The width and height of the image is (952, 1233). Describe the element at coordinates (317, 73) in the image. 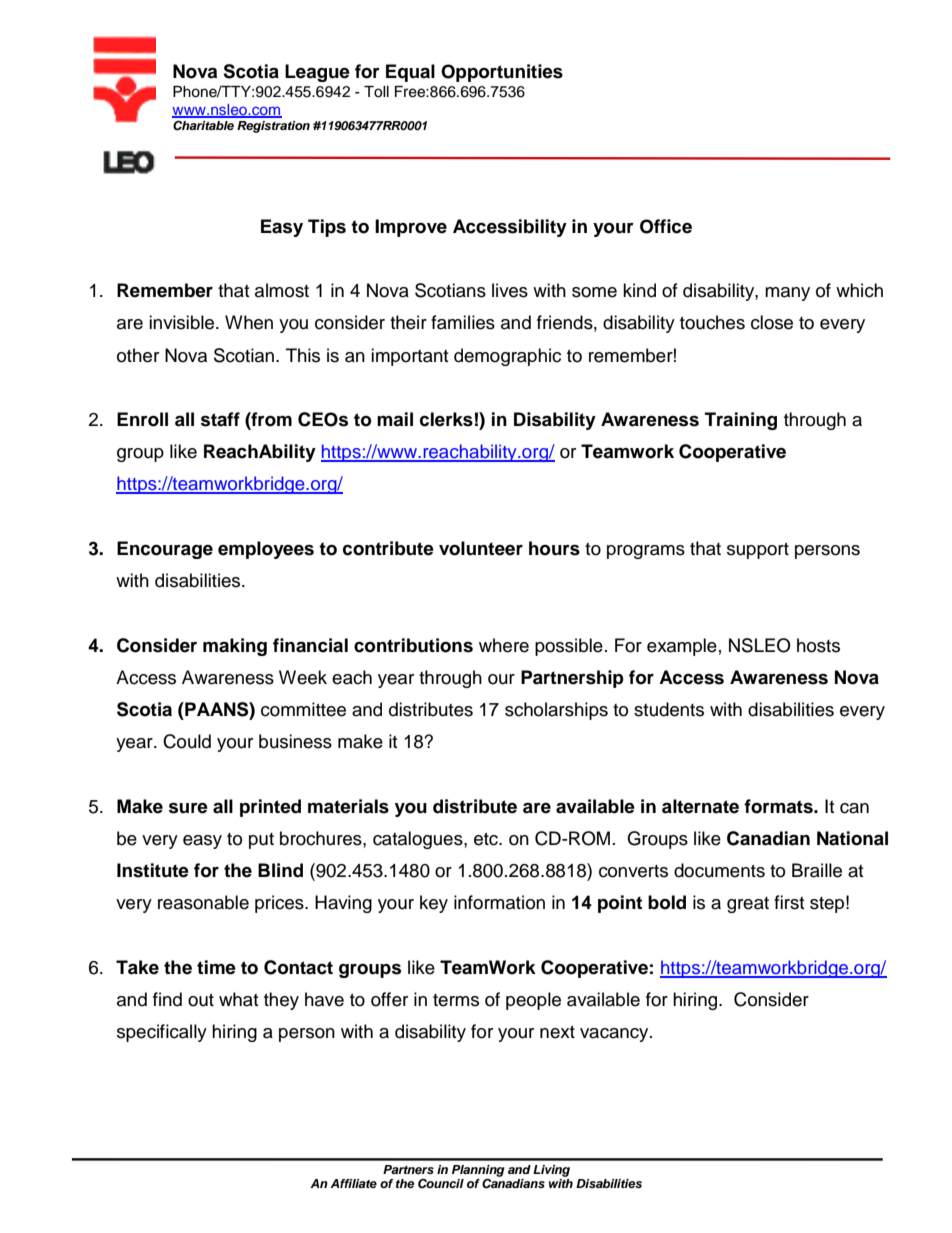

I see `League` at that location.
